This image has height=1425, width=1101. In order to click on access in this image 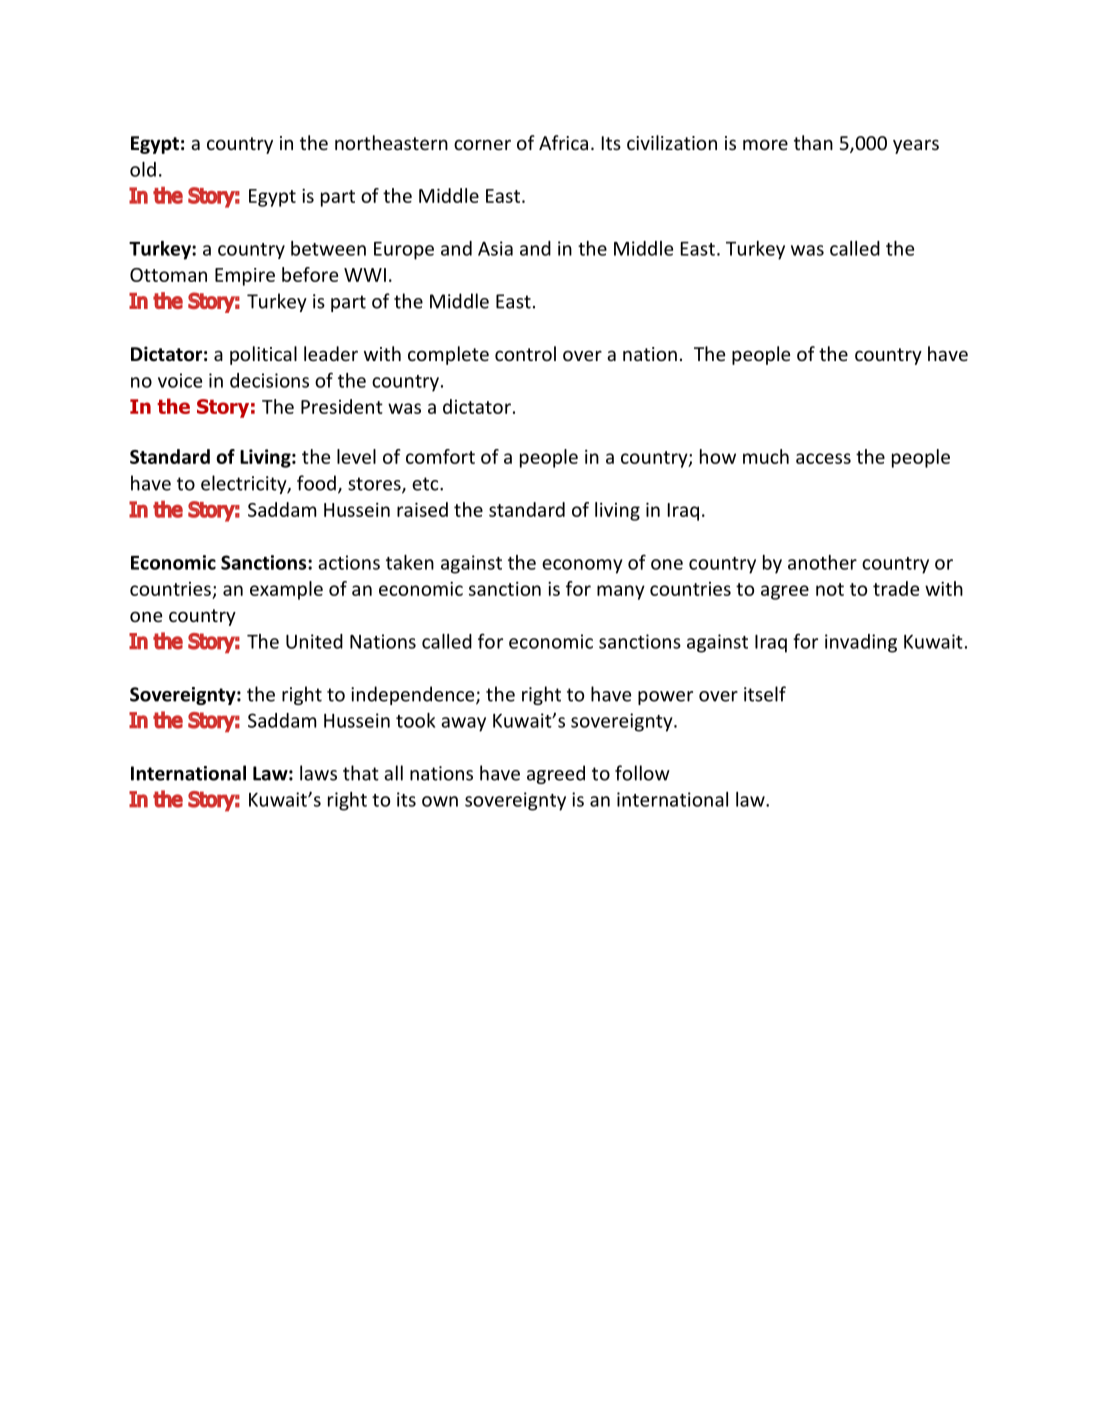, I will do `click(823, 458)`.
